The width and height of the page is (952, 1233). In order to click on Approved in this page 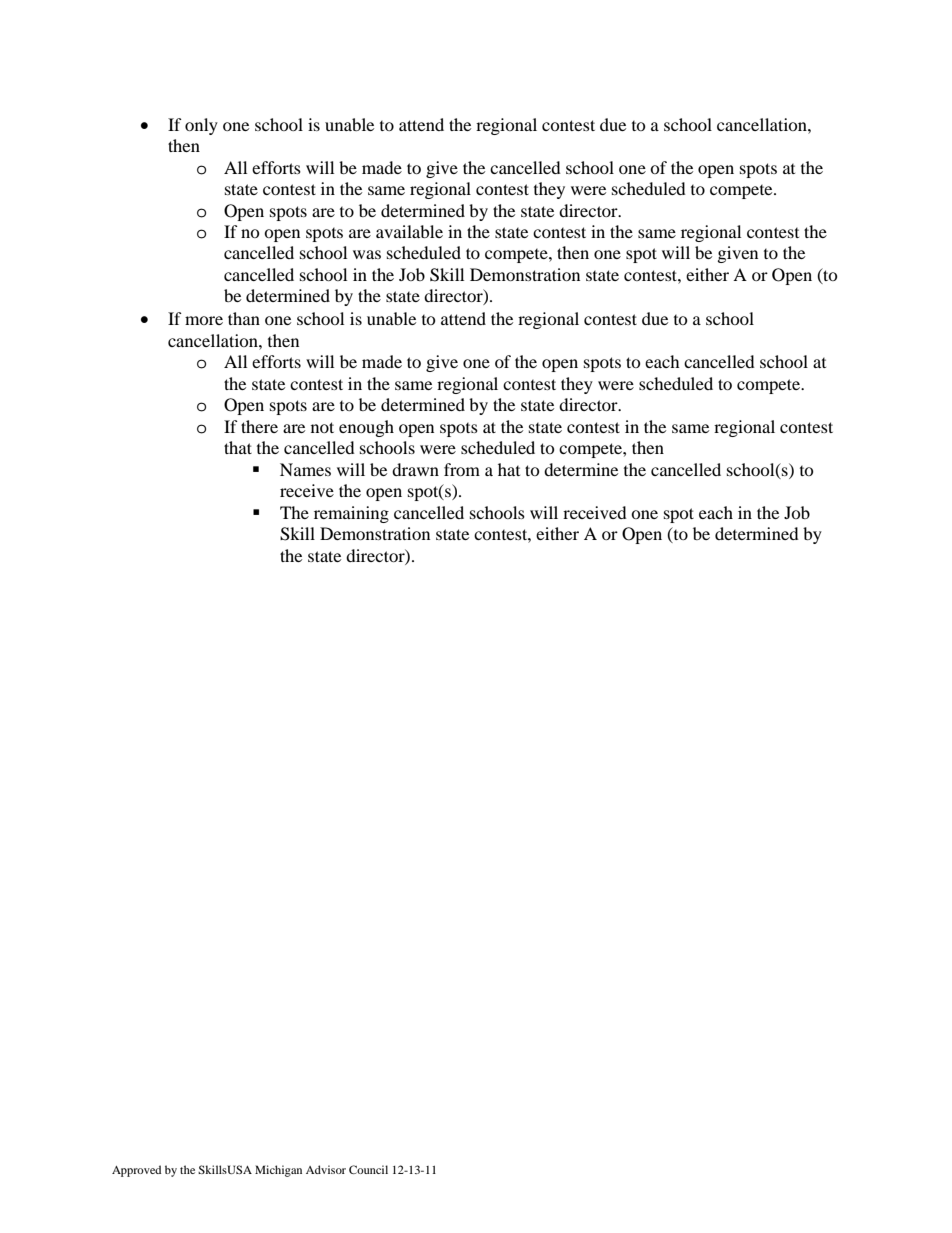, I will do `click(136, 1171)`.
